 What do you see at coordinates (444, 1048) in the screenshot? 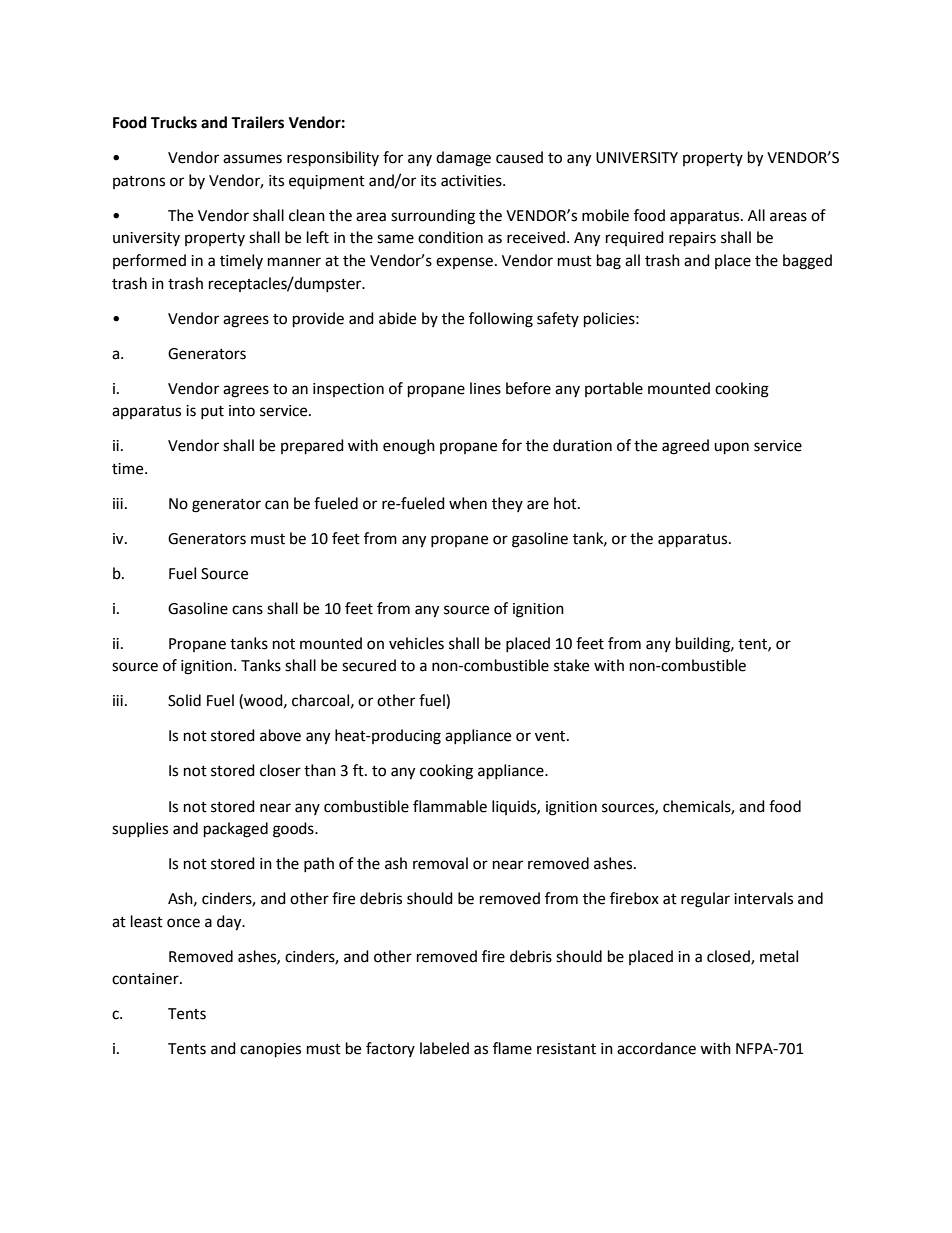
I see `labeled` at bounding box center [444, 1048].
